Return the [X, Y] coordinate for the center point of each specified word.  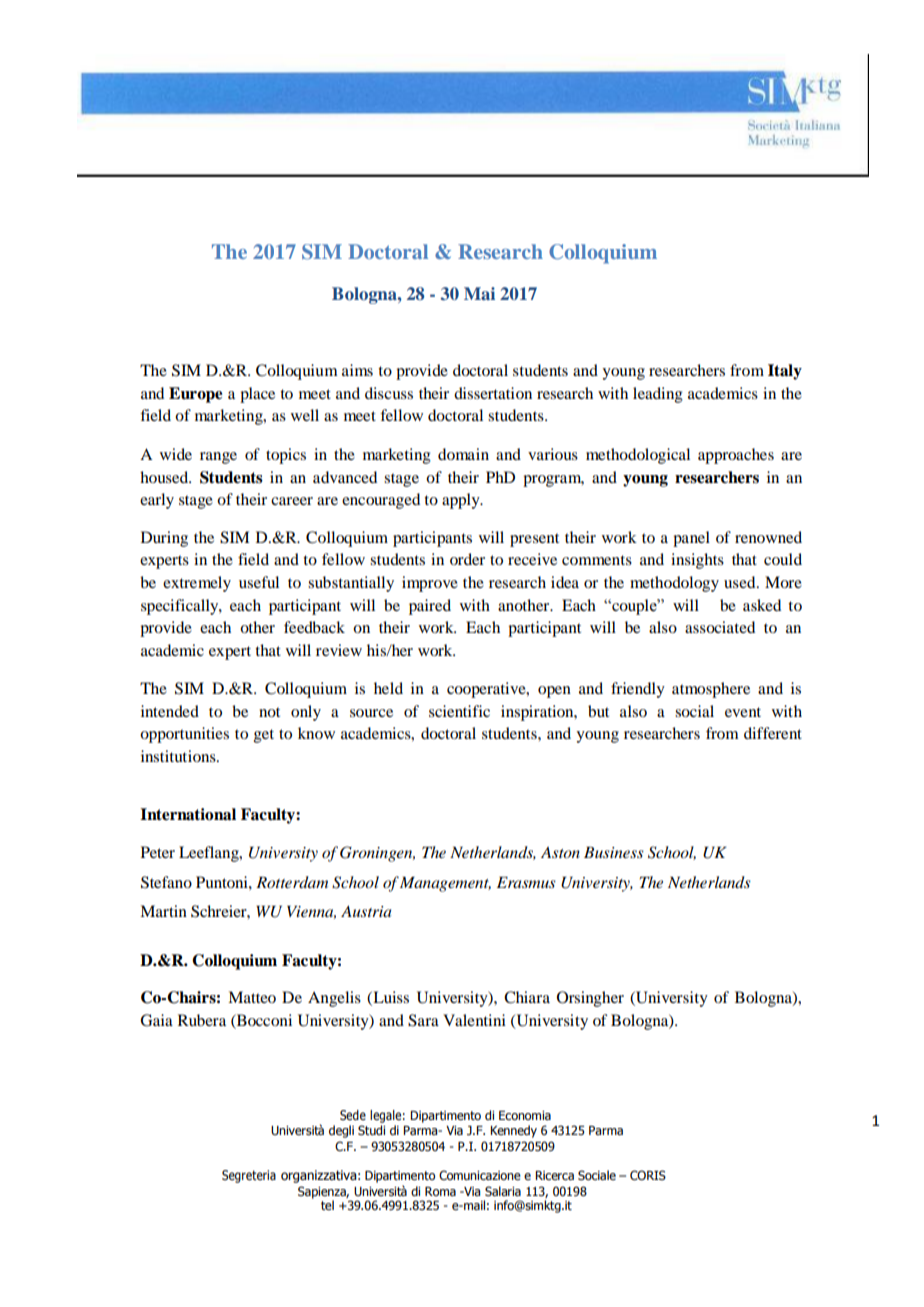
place [257, 395]
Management [445, 884]
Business [614, 852]
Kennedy [513, 1131]
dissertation [493, 393]
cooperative [487, 690]
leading [658, 395]
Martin [163, 911]
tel [327, 1205]
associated [720, 627]
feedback [314, 627]
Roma [440, 1191]
